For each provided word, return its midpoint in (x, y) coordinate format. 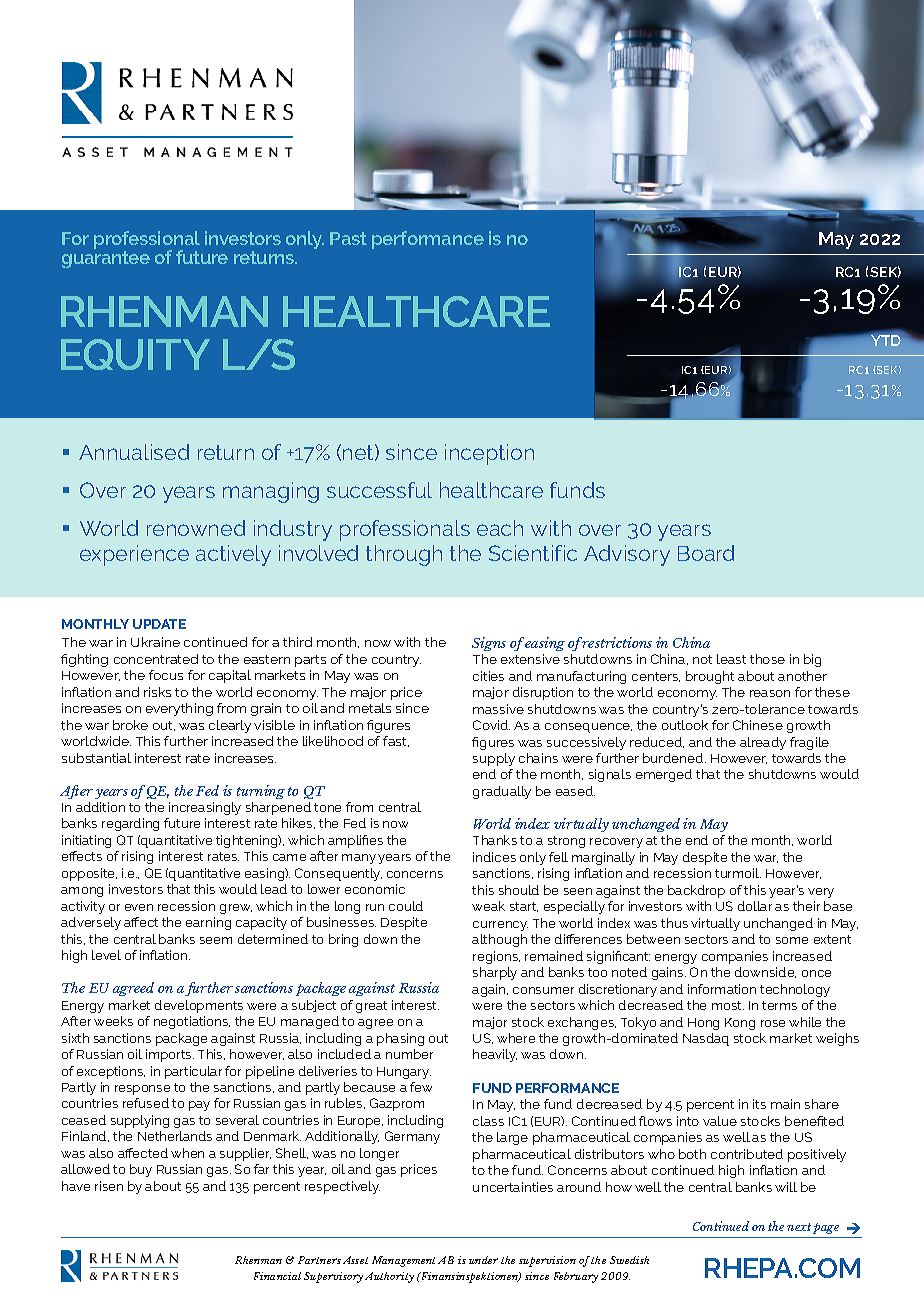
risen (109, 1186)
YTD (885, 339)
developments (199, 1006)
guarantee (106, 259)
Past (348, 238)
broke (130, 725)
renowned (196, 528)
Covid (491, 725)
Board (706, 553)
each (500, 528)
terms (779, 1005)
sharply (495, 973)
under (483, 1260)
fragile (809, 743)
